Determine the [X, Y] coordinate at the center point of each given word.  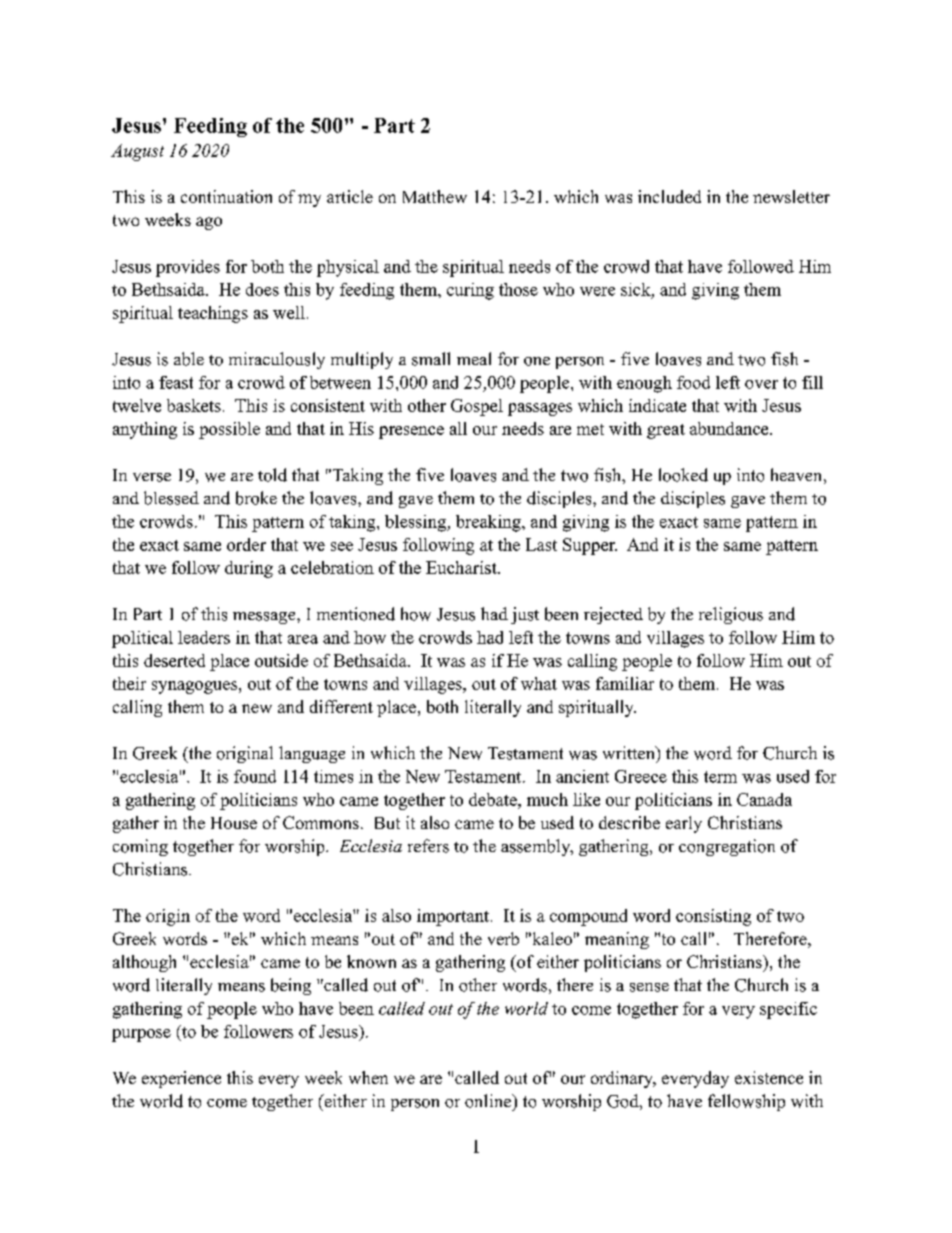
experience [181, 1079]
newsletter [791, 196]
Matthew [435, 196]
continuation [226, 196]
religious [731, 615]
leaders [204, 637]
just [525, 615]
